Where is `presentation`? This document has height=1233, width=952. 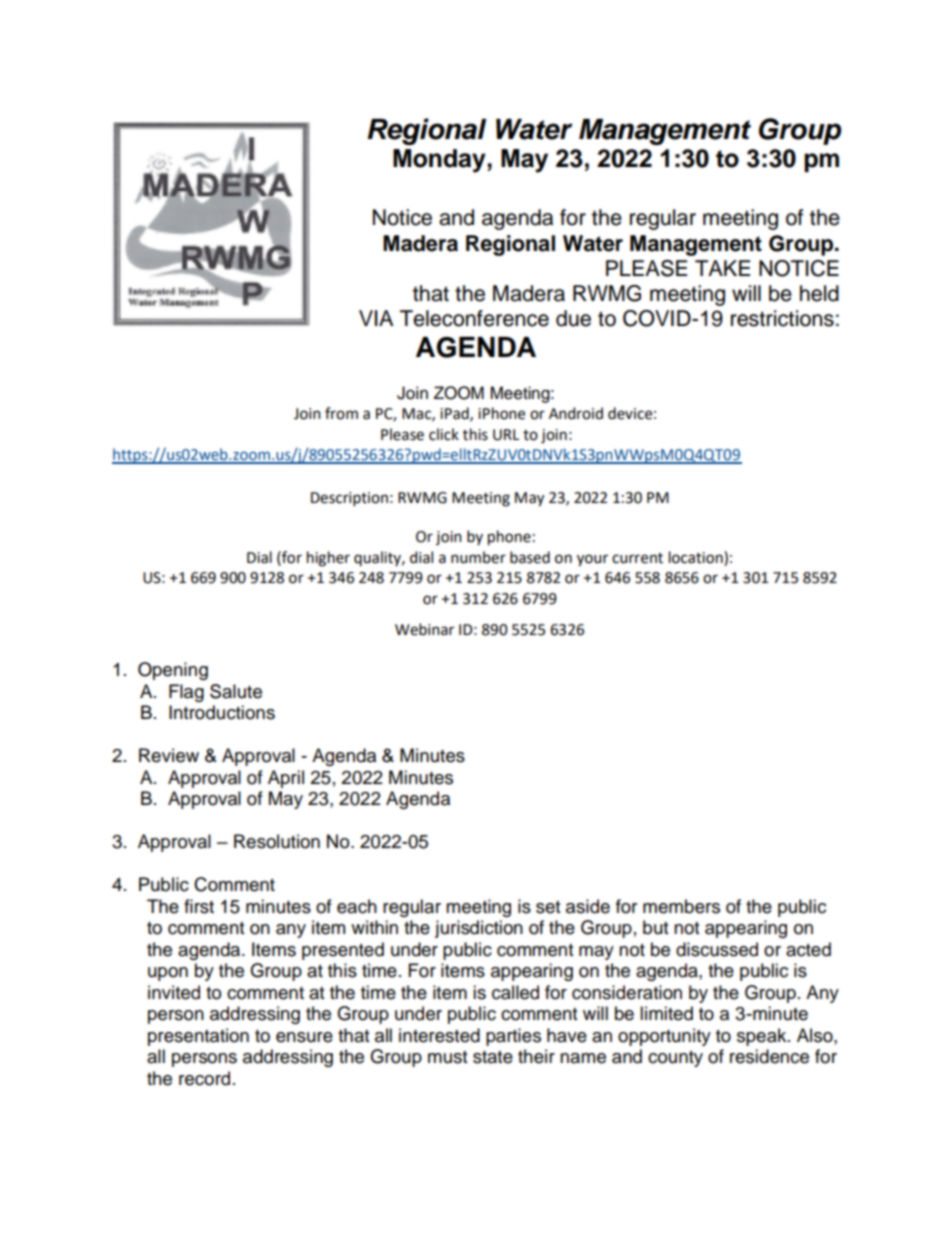
presentation is located at coordinates (198, 1037).
